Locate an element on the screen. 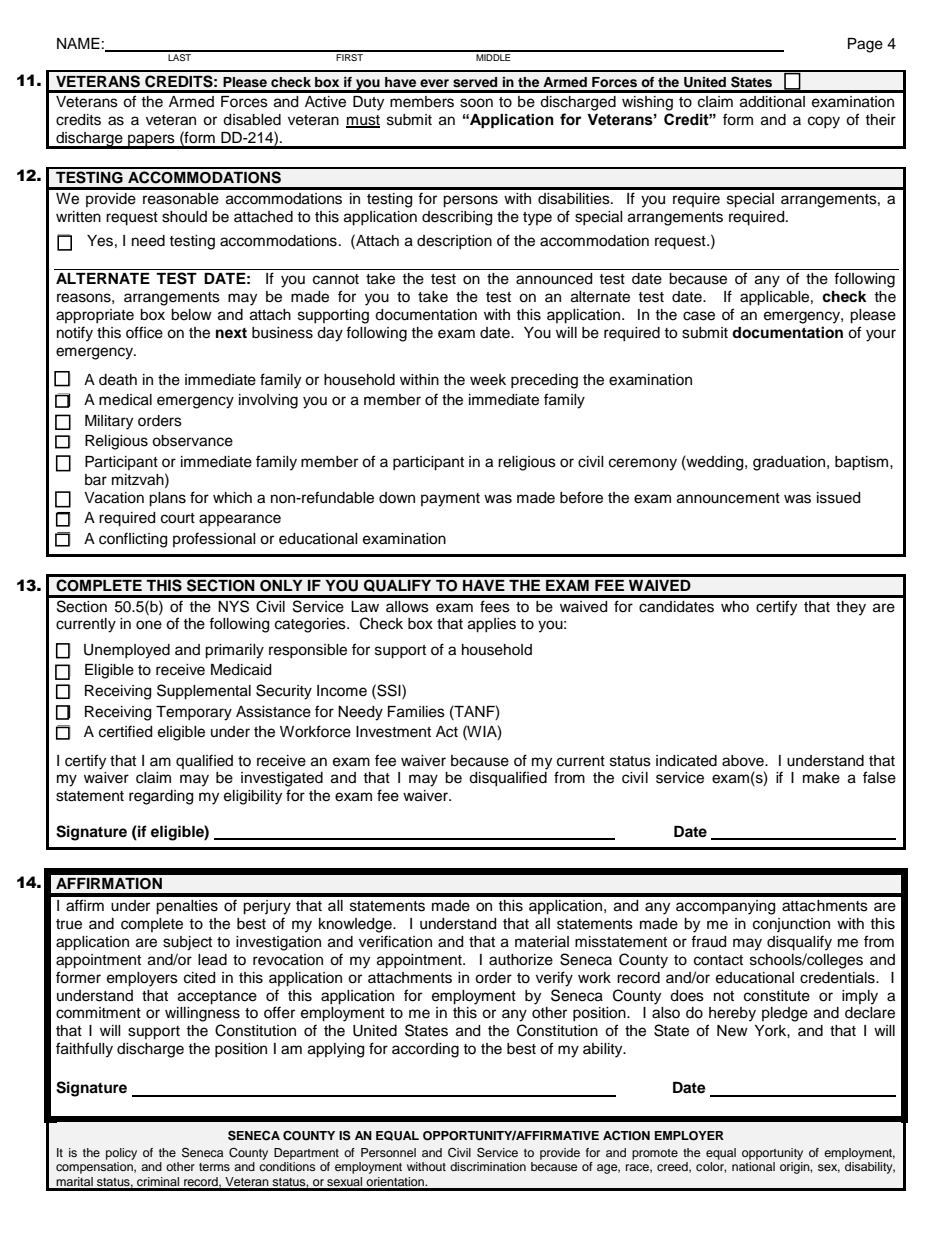  applies is located at coordinates (492, 625).
